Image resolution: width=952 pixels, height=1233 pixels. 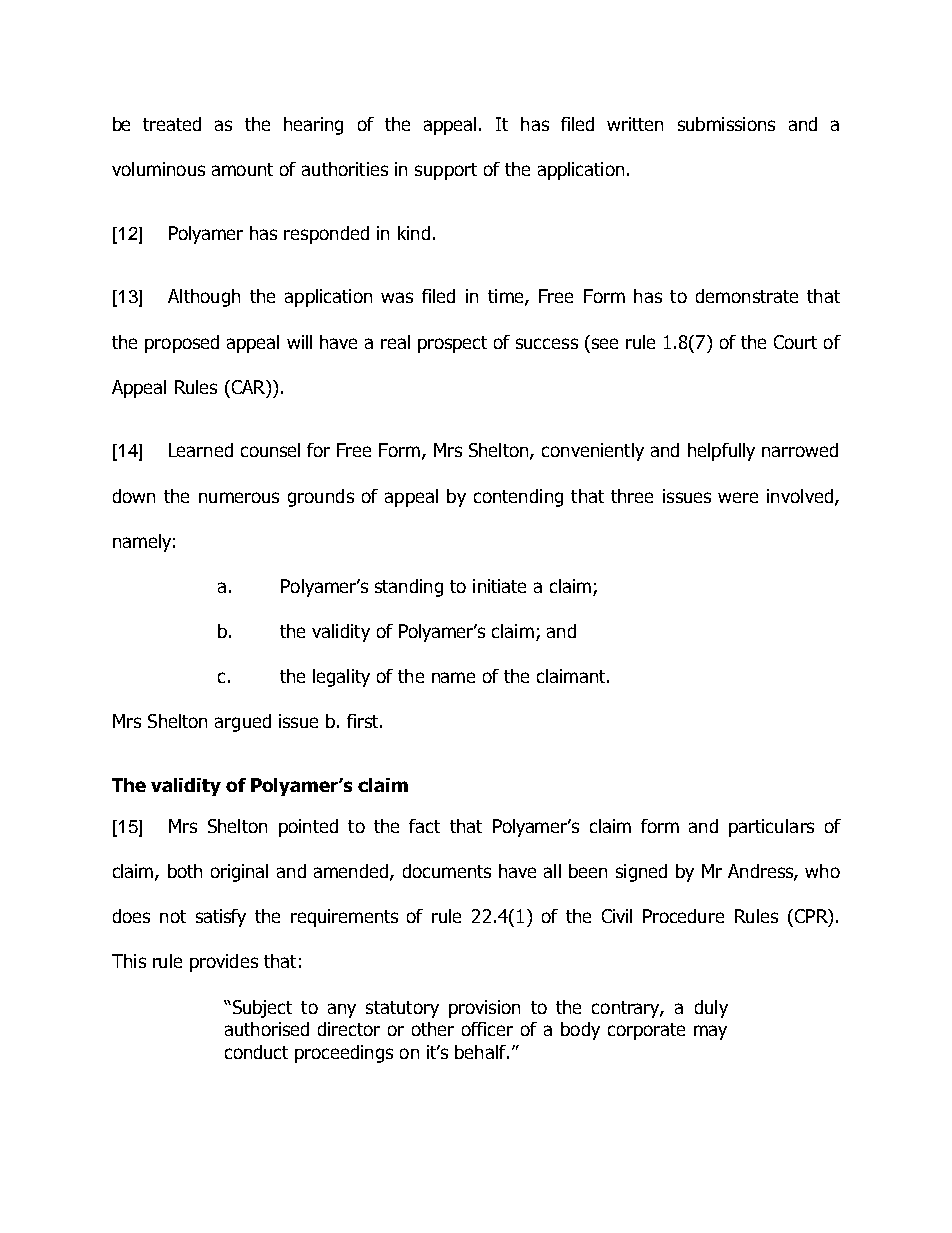 I want to click on initiate, so click(x=499, y=586).
